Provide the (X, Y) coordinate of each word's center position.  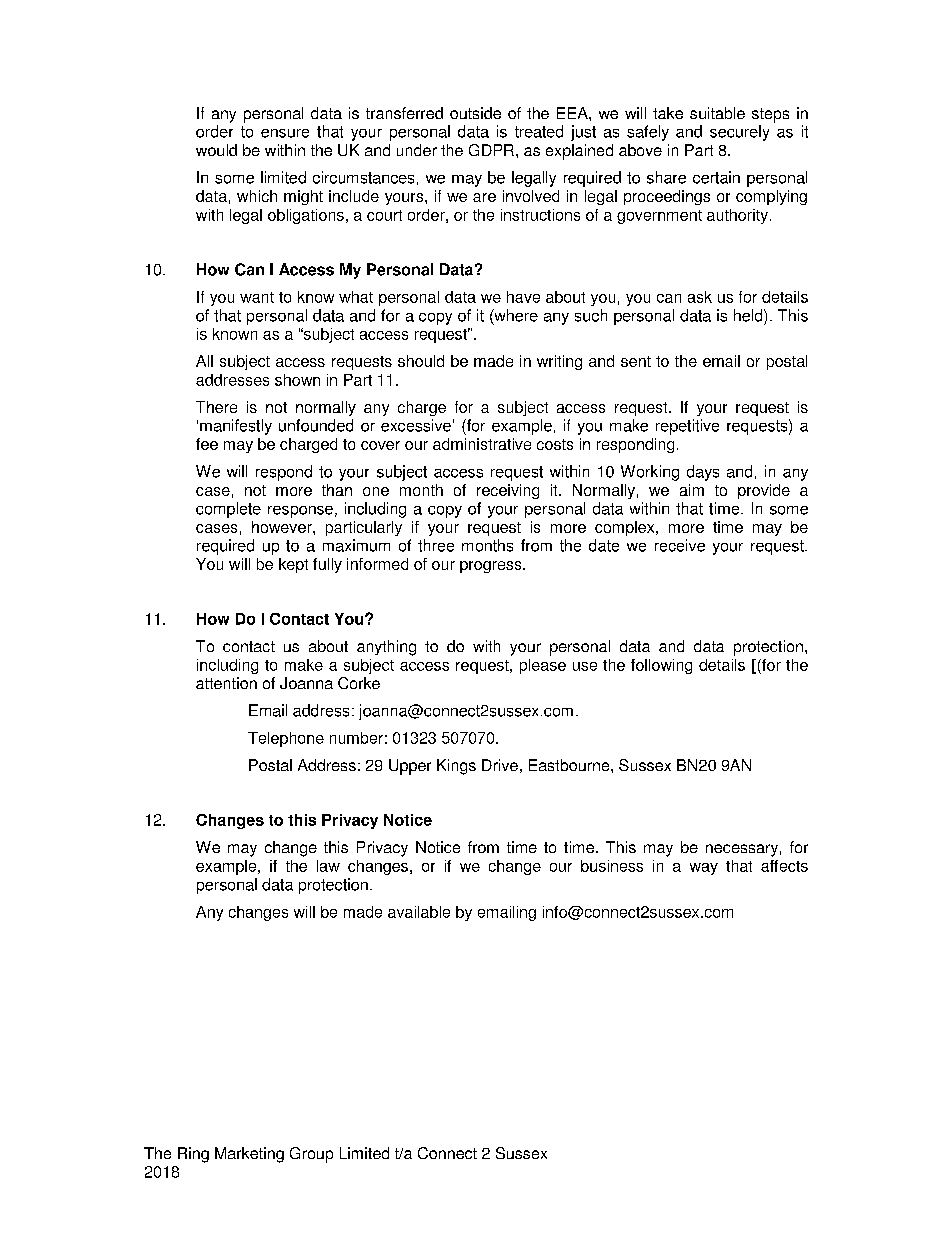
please (543, 666)
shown (297, 380)
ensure (285, 133)
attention (226, 683)
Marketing (249, 1155)
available (419, 912)
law (328, 866)
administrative (482, 444)
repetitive (687, 427)
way (704, 869)
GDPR (491, 150)
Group (311, 1155)
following (661, 666)
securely (739, 133)
